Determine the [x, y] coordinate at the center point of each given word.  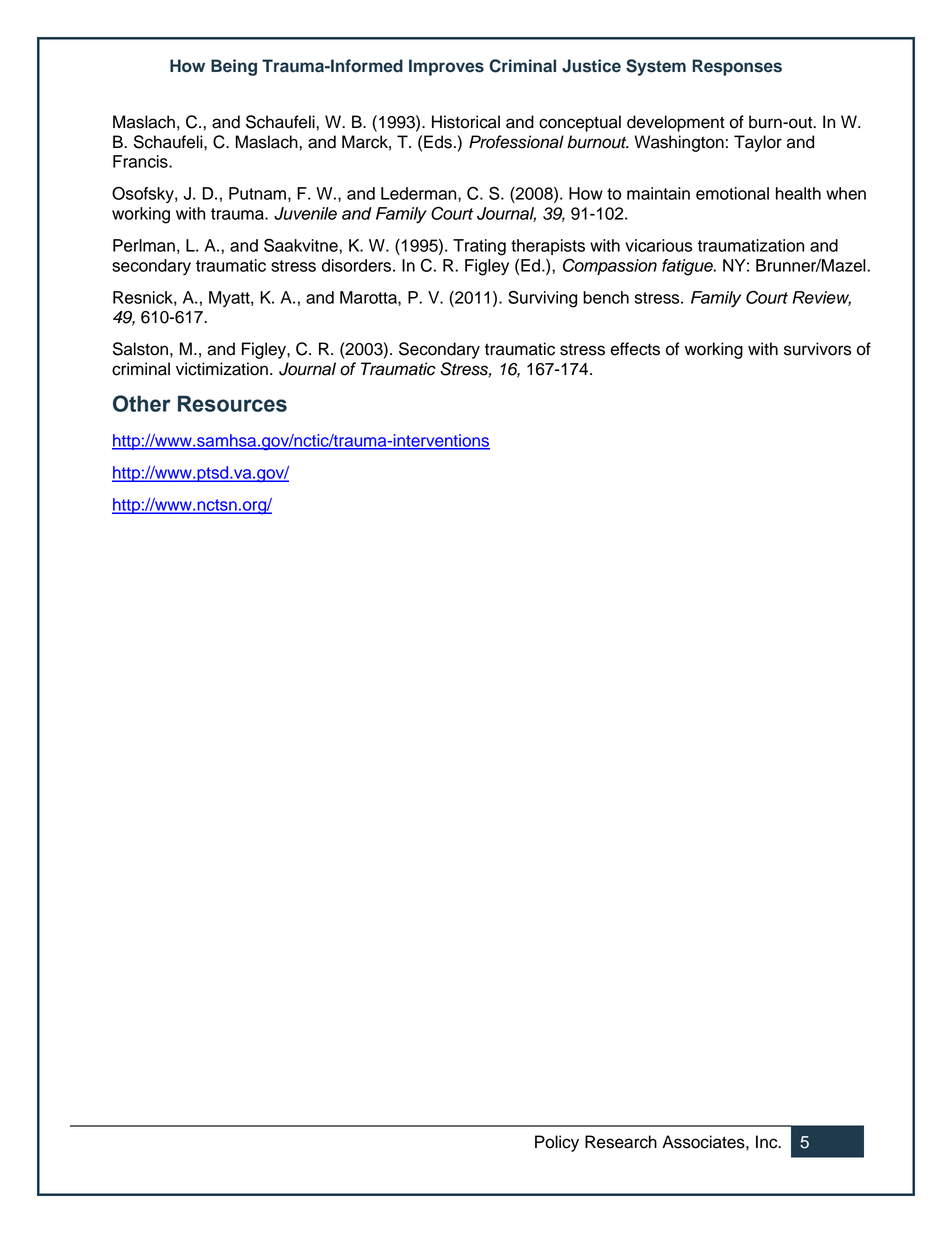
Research [621, 1142]
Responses [737, 67]
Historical [466, 122]
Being [234, 67]
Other [142, 403]
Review [821, 298]
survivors [817, 349]
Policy [557, 1143]
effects [635, 349]
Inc [768, 1142]
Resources [232, 403]
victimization [222, 369]
